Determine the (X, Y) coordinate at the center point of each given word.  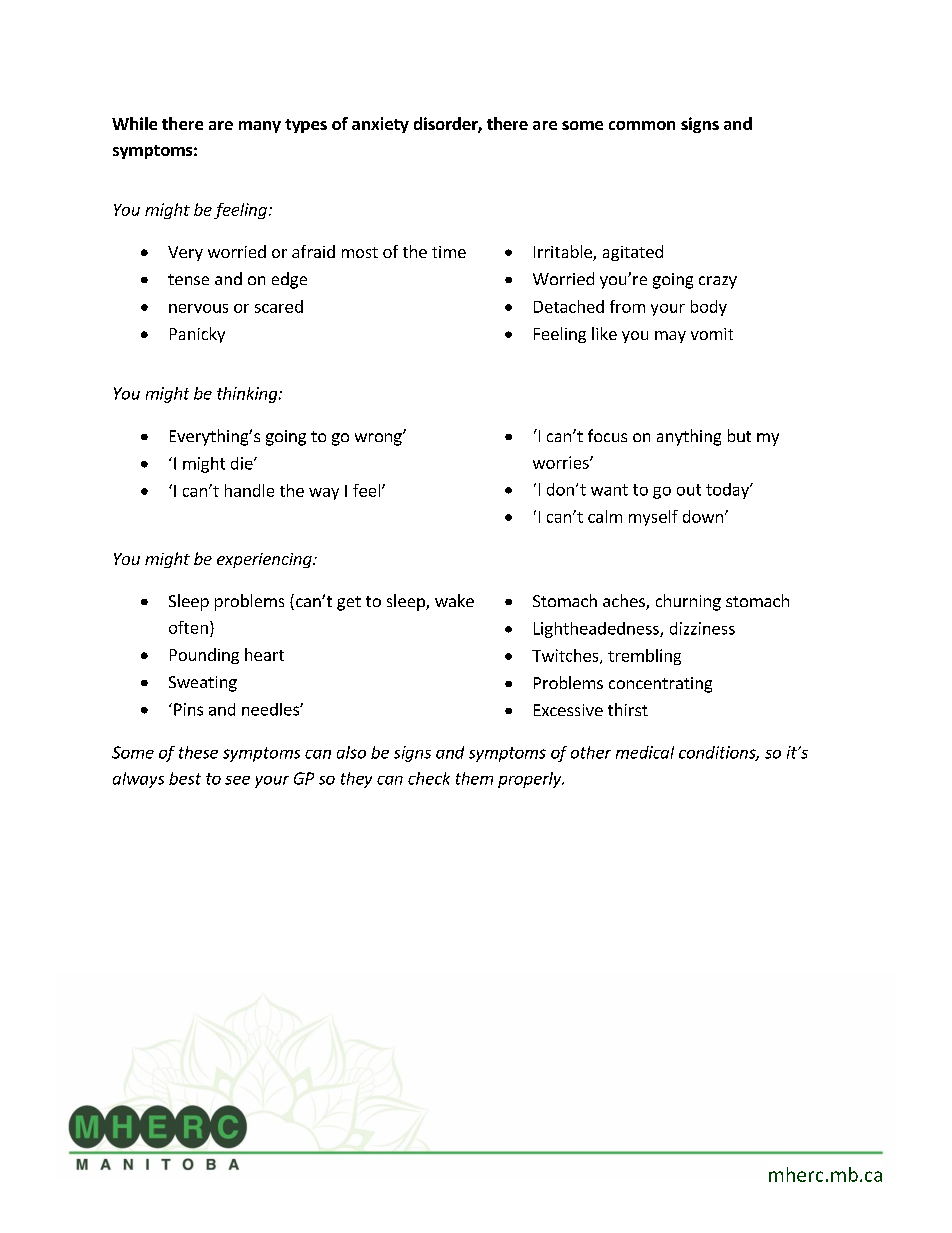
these (198, 752)
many (260, 127)
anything (689, 437)
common (642, 125)
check (429, 778)
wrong (379, 439)
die (243, 463)
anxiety (380, 125)
